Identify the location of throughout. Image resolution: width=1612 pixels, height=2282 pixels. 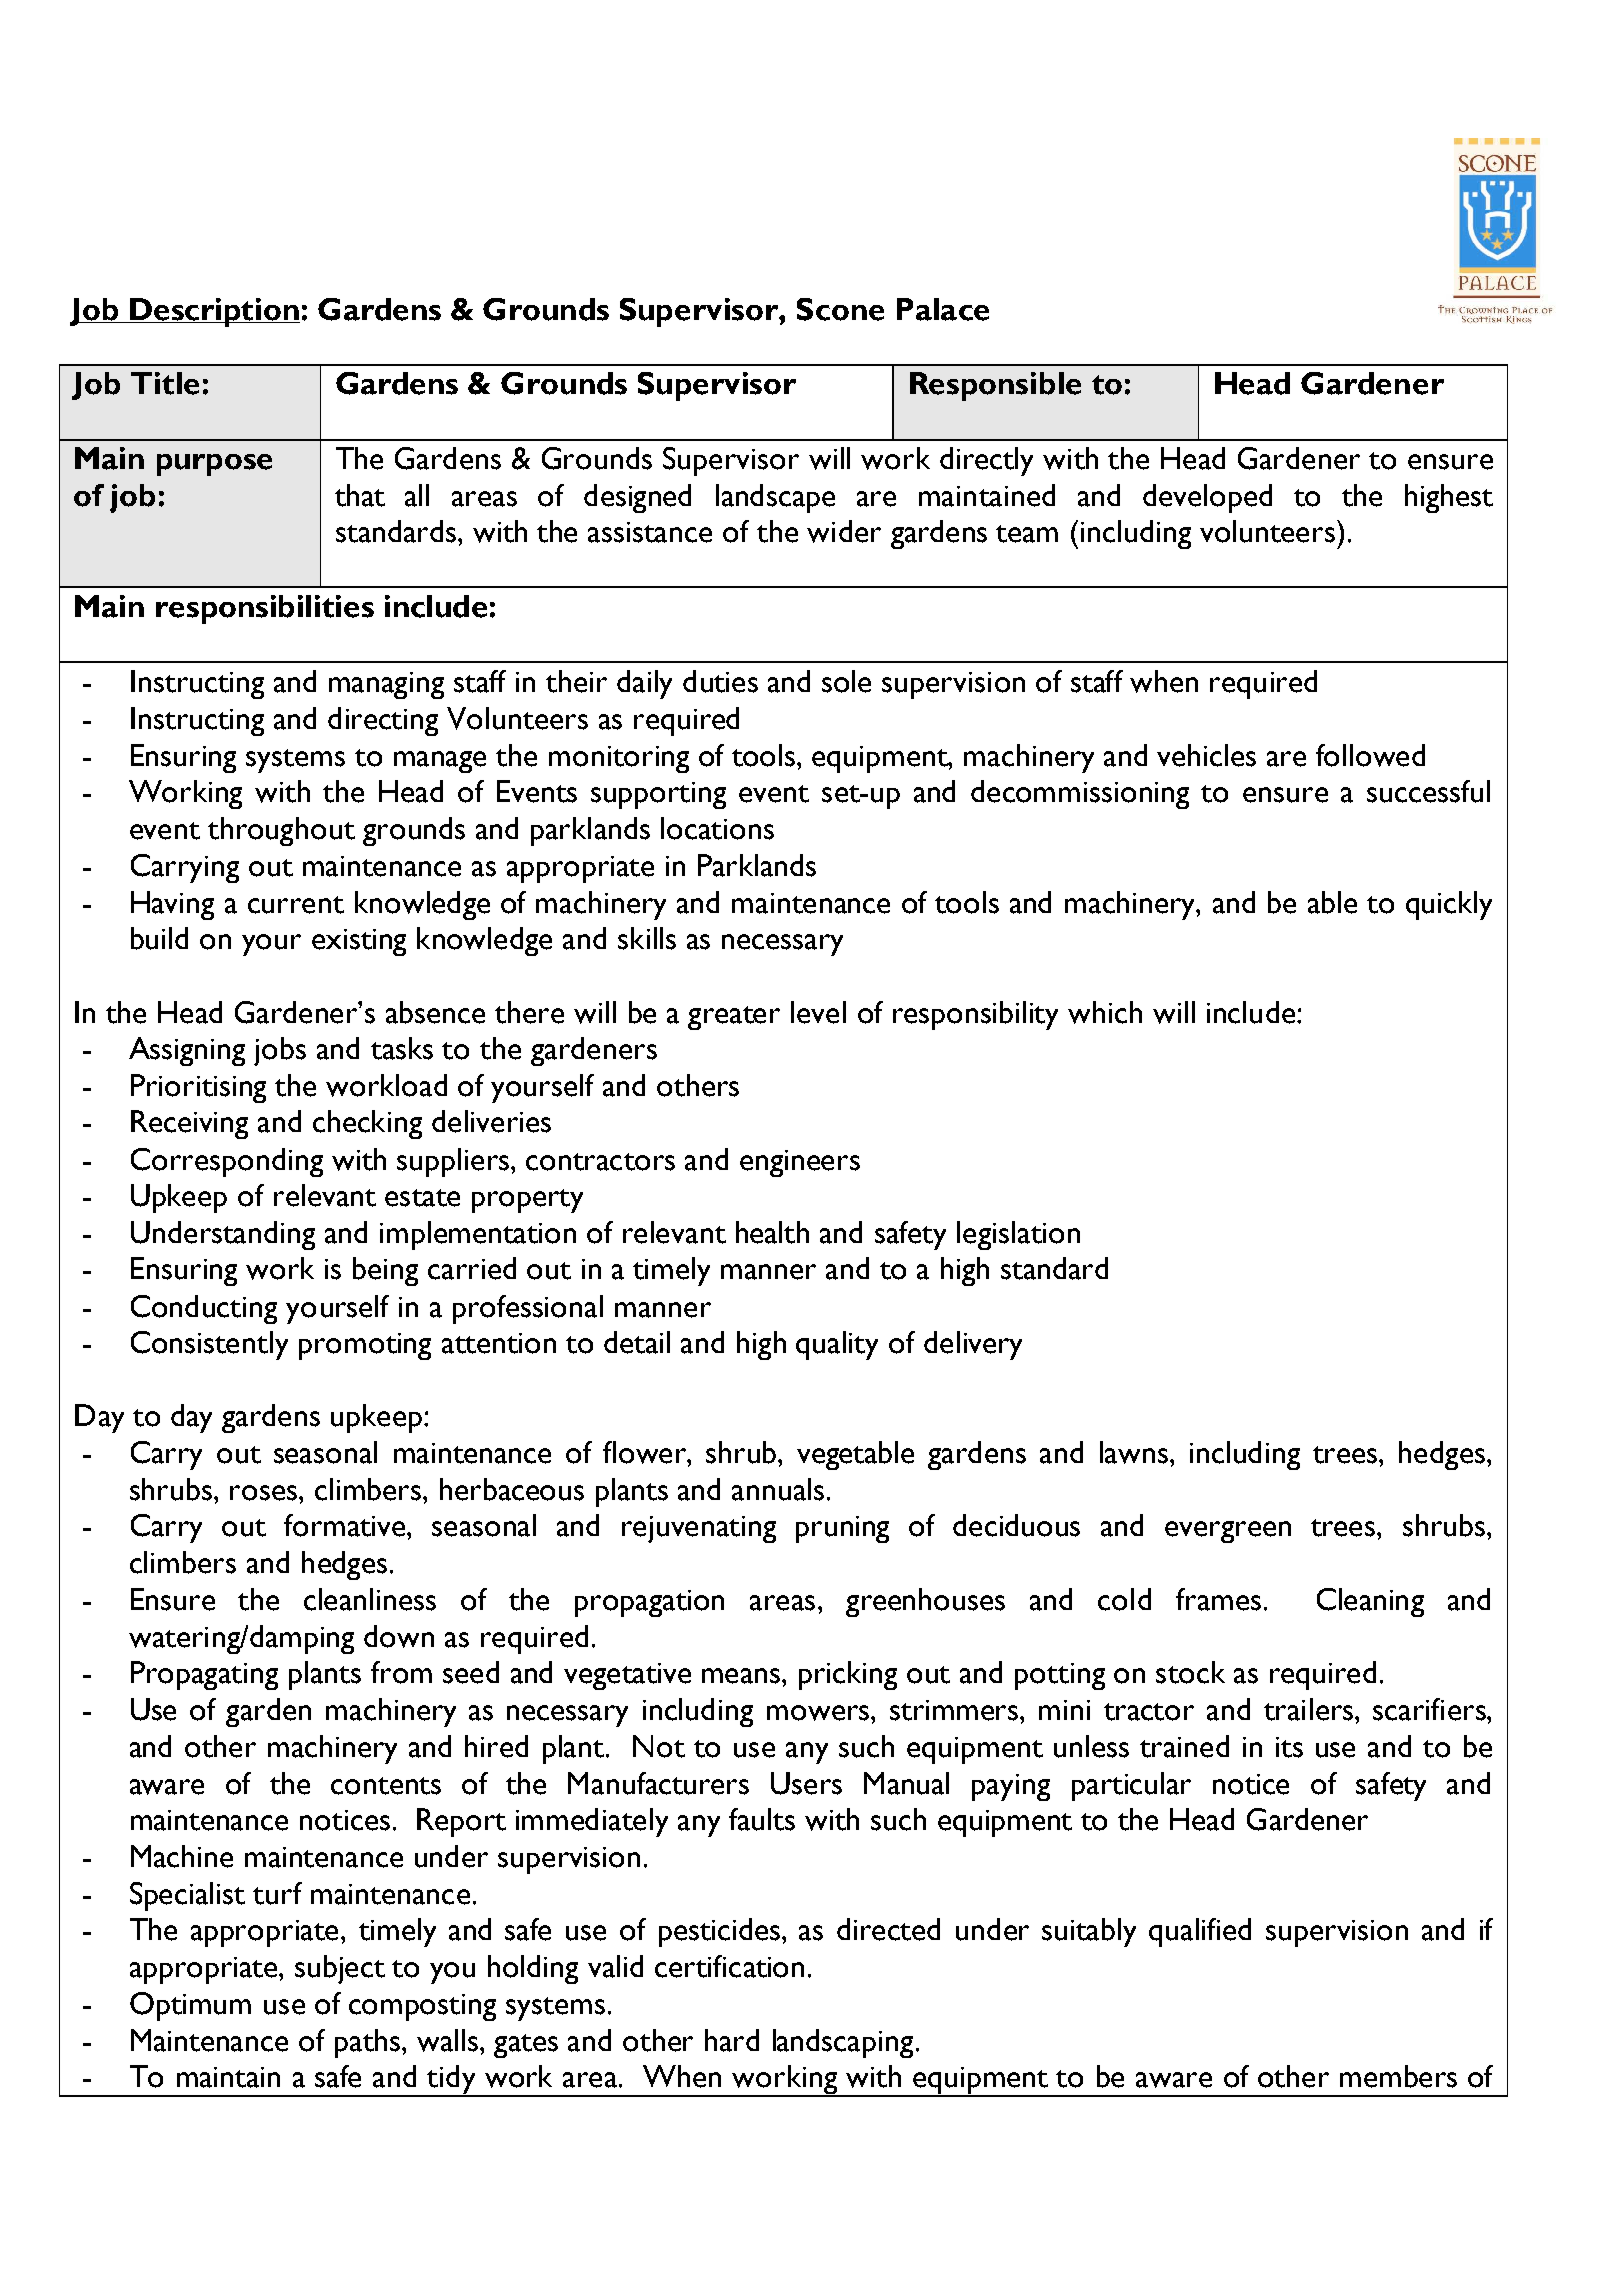
(281, 831).
